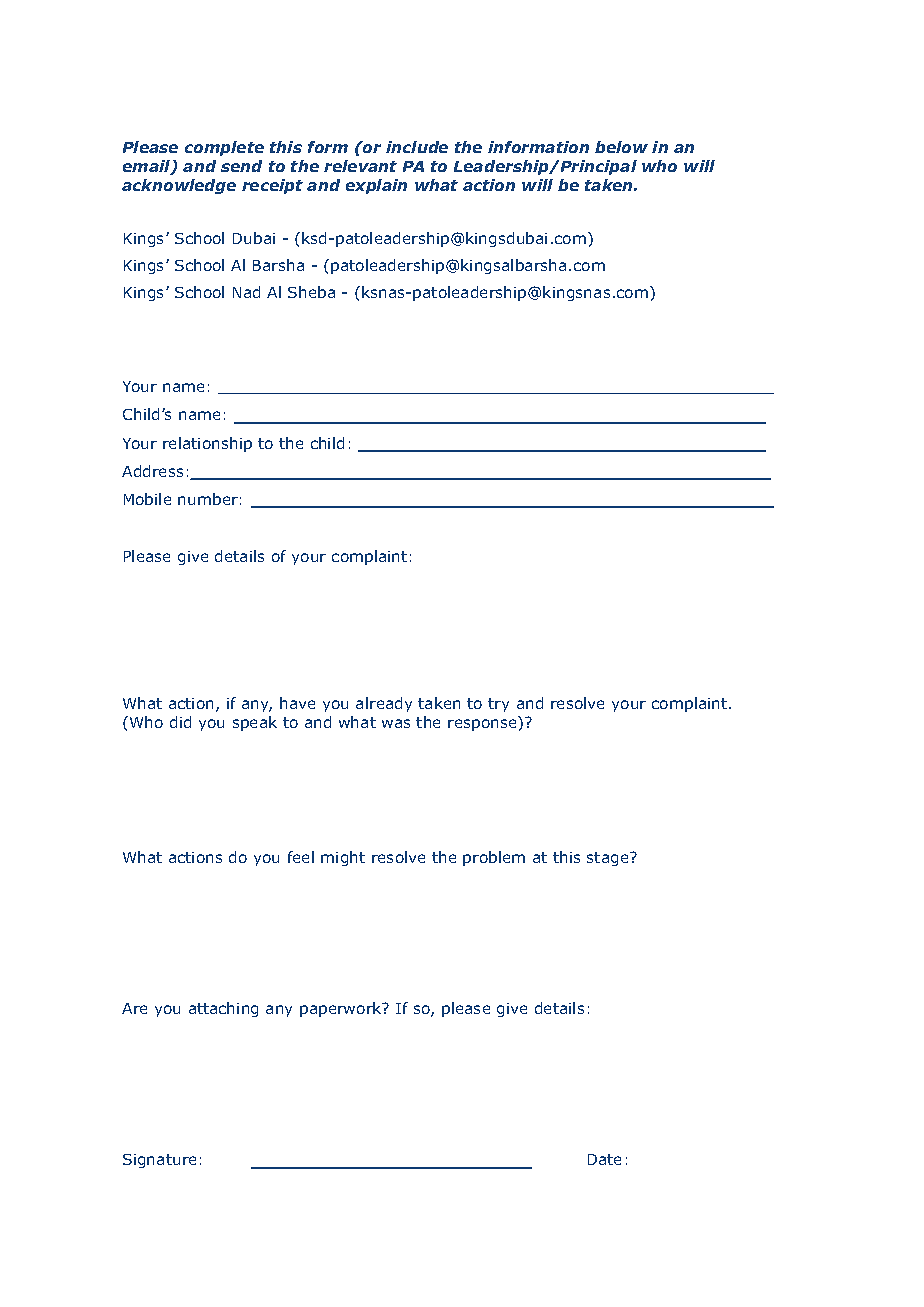  Describe the element at coordinates (342, 1009) in the screenshot. I see `paperwork` at that location.
